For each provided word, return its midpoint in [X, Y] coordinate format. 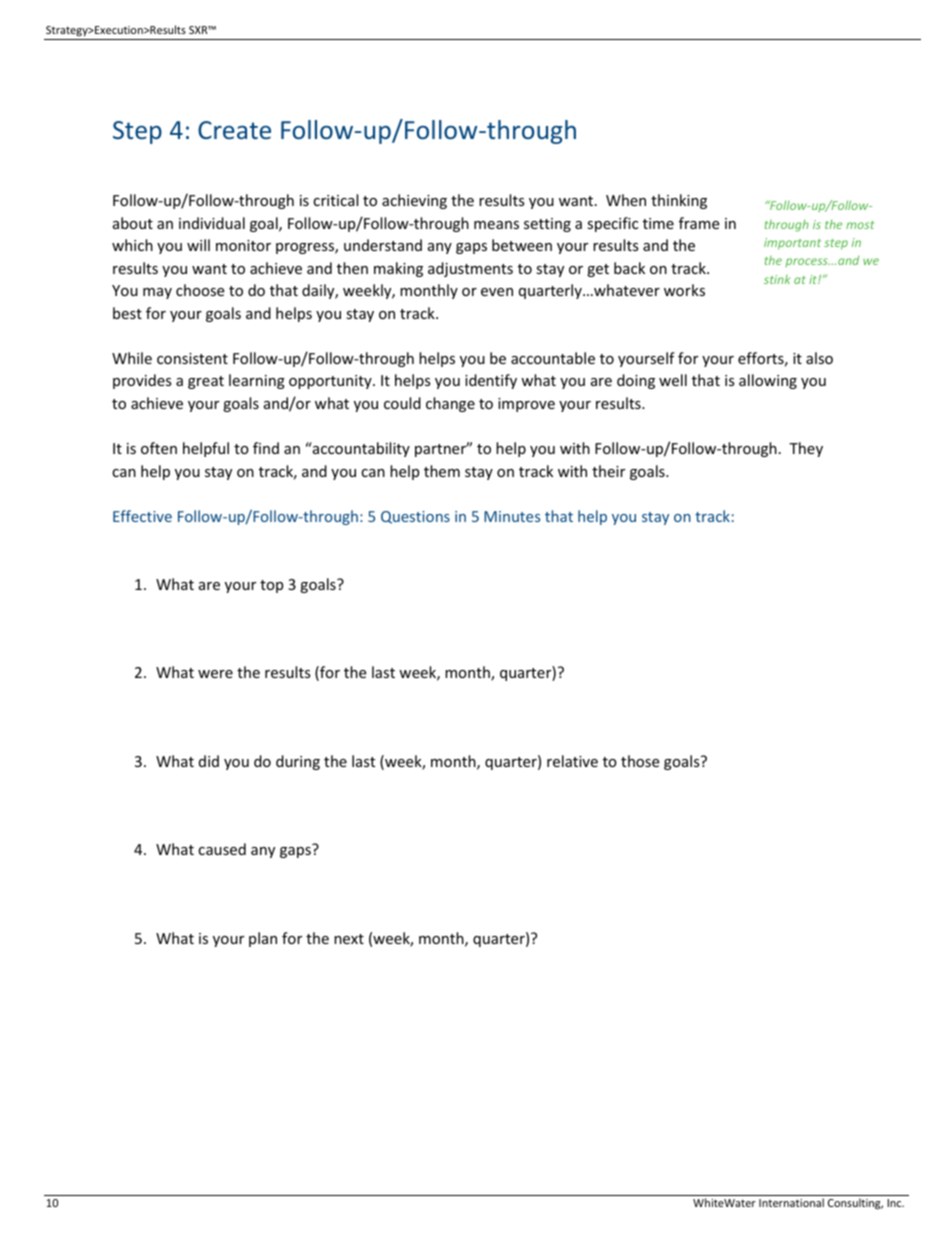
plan [263, 939]
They [806, 449]
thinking [679, 201]
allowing [768, 381]
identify [491, 381]
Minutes [512, 516]
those [640, 761]
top [271, 586]
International [791, 1202]
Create [234, 130]
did [209, 761]
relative [572, 761]
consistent [192, 358]
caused [222, 849]
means [496, 225]
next [349, 939]
